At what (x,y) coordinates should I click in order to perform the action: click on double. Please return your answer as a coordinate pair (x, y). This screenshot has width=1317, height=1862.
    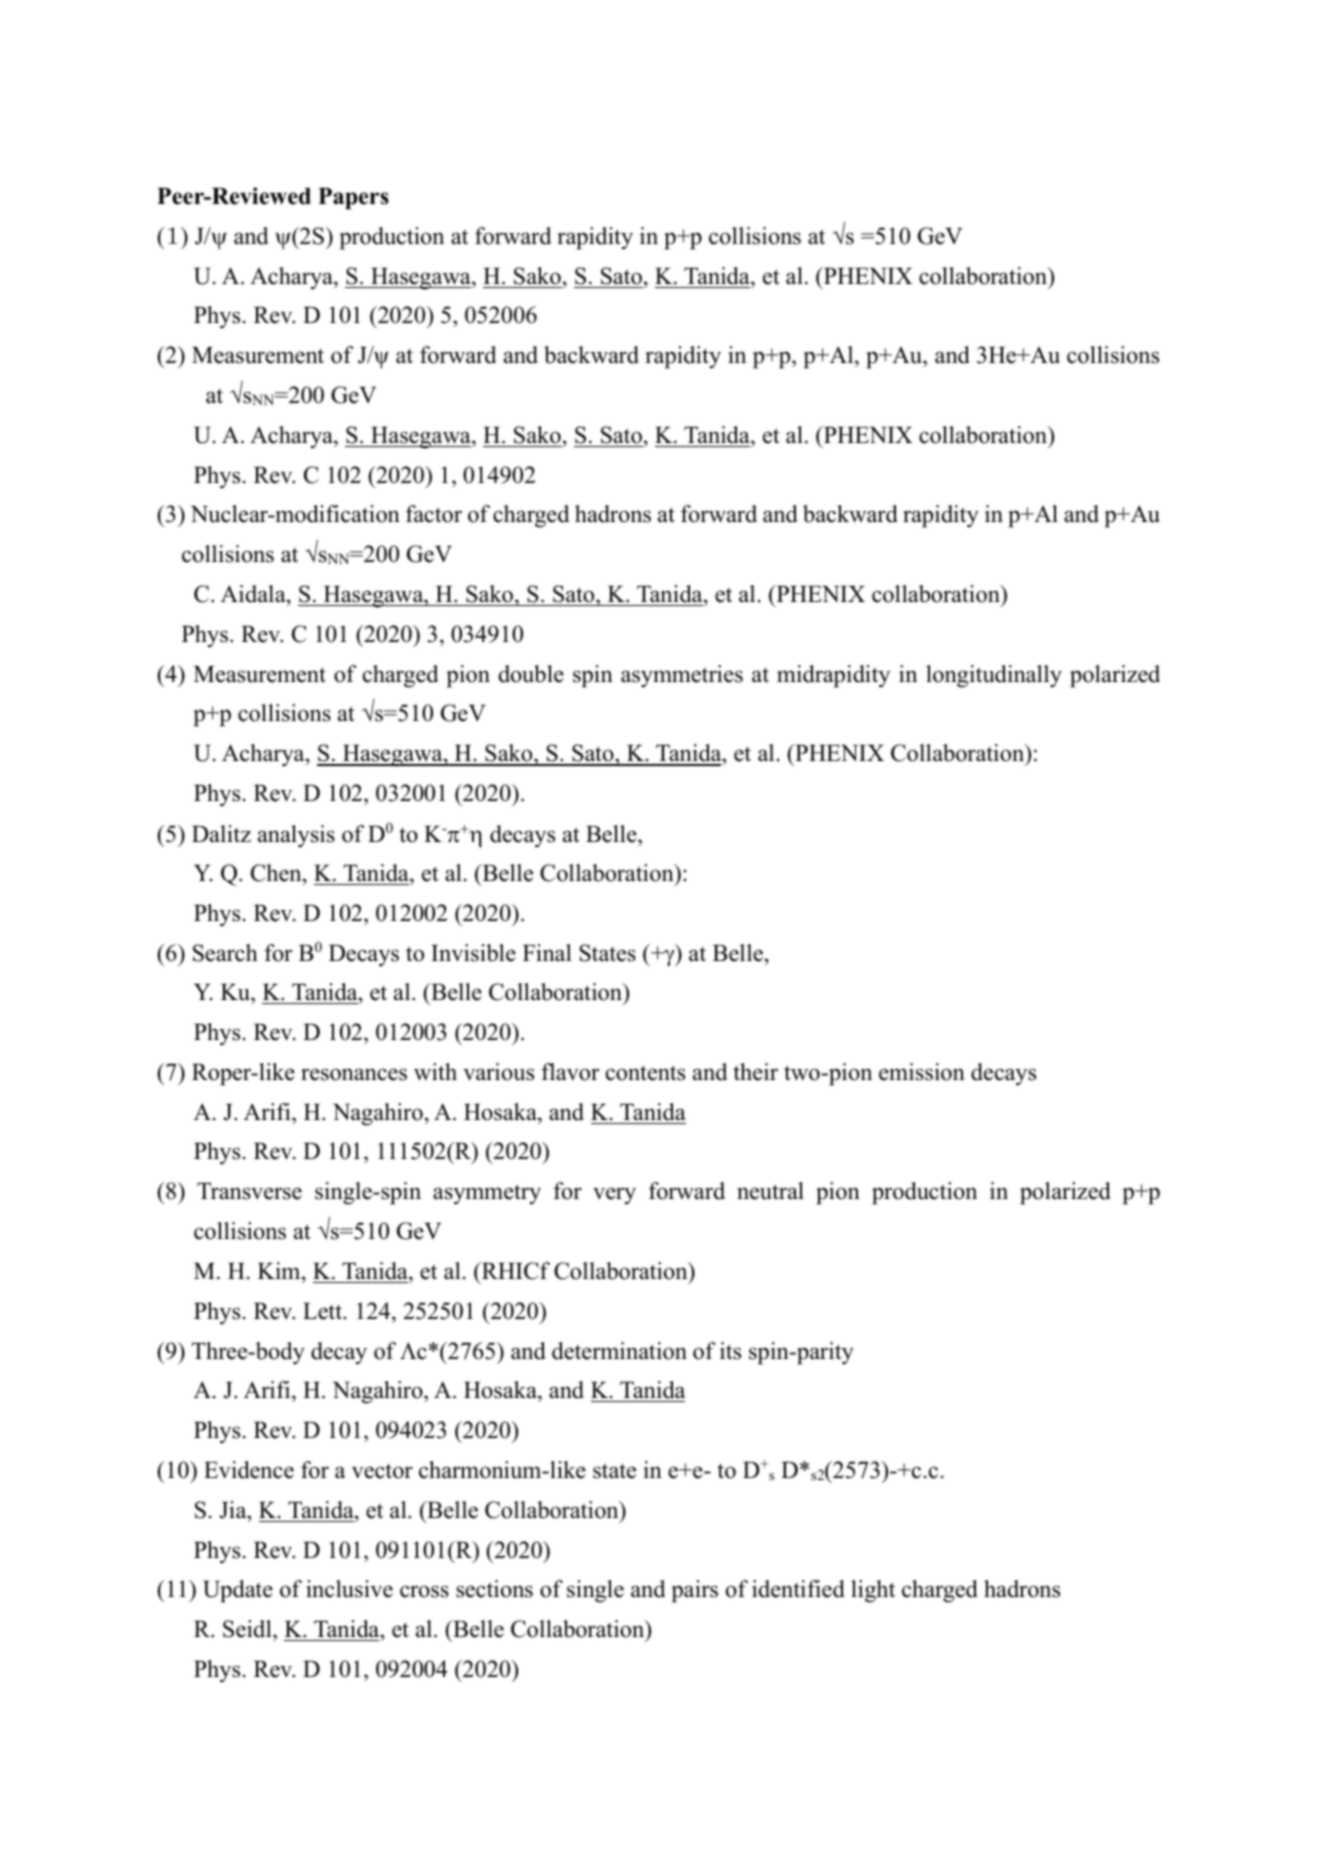
    Looking at the image, I should click on (531, 674).
